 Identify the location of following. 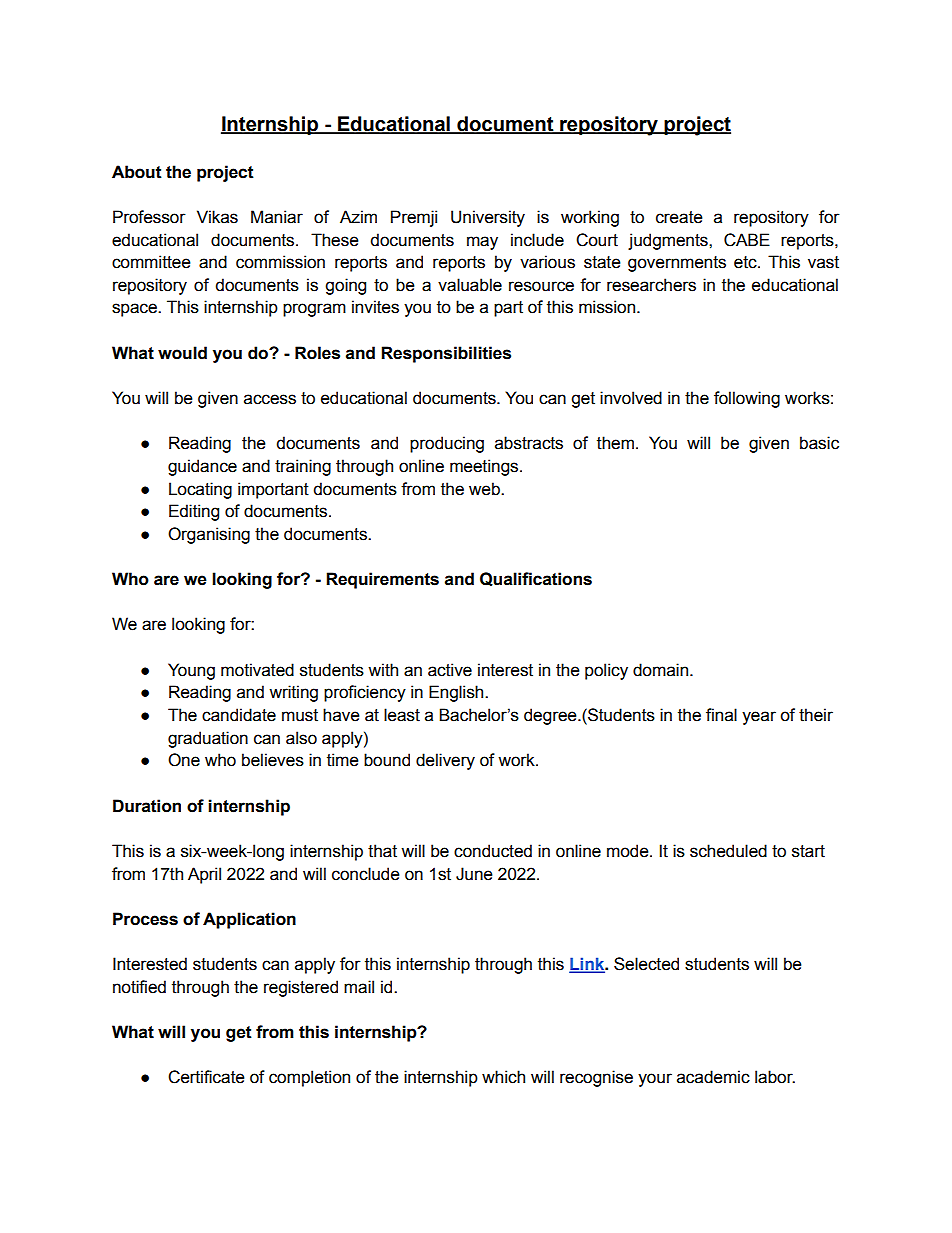
(747, 399).
